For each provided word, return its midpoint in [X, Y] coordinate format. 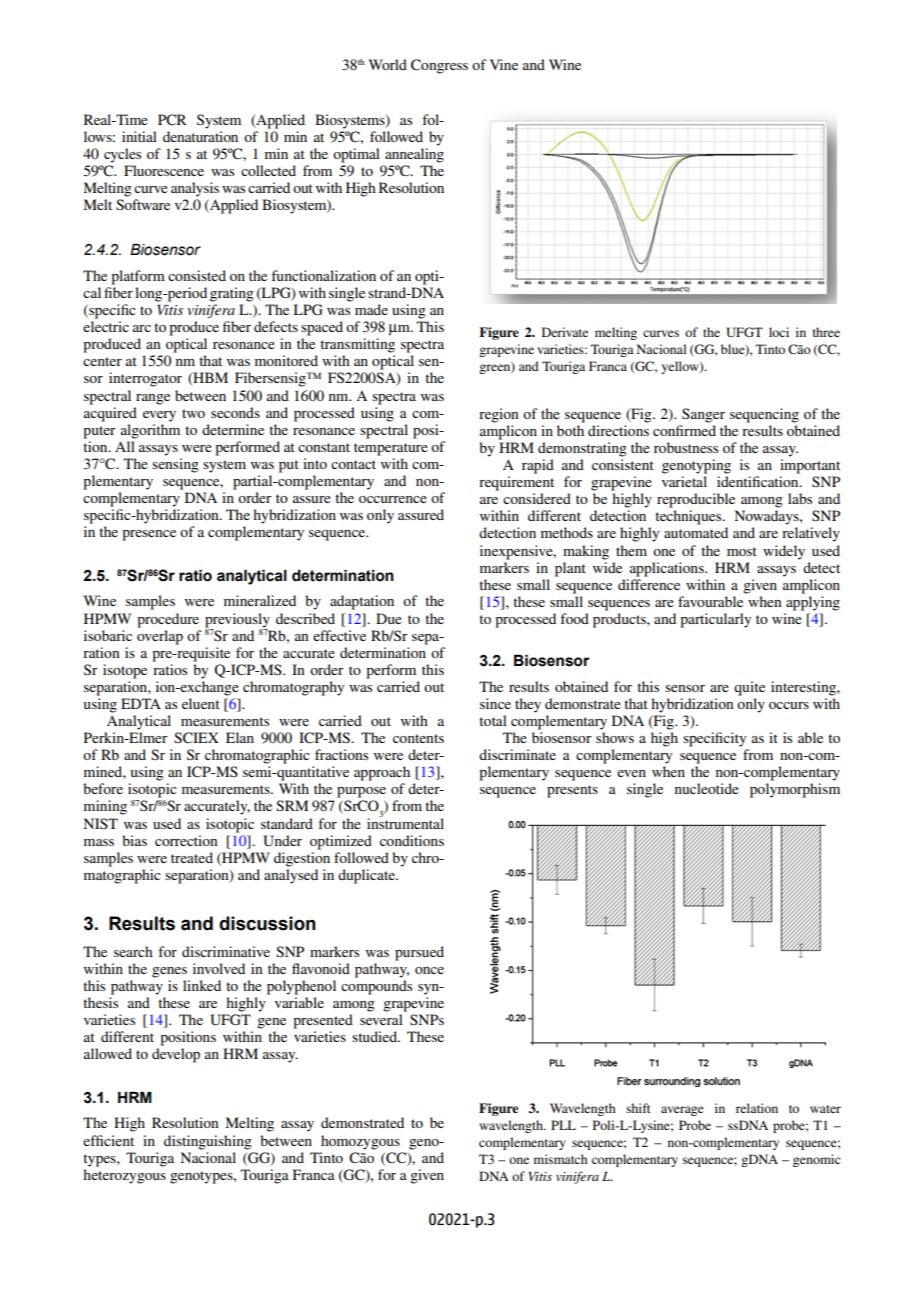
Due [389, 618]
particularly [715, 620]
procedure [168, 620]
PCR [172, 120]
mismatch [560, 1159]
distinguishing [208, 1142]
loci [779, 332]
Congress [439, 66]
